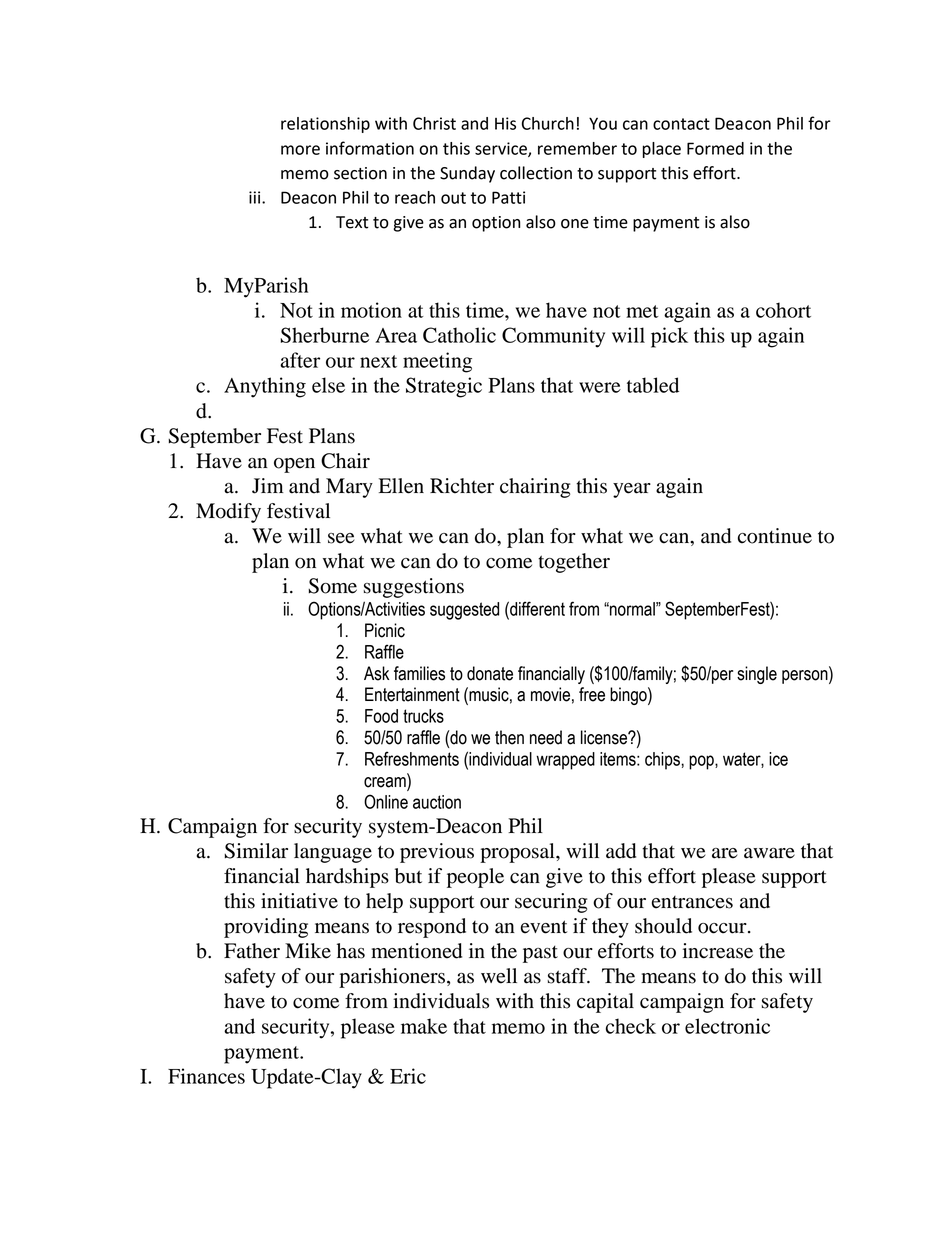  Describe the element at coordinates (769, 853) in the screenshot. I see `aware` at that location.
